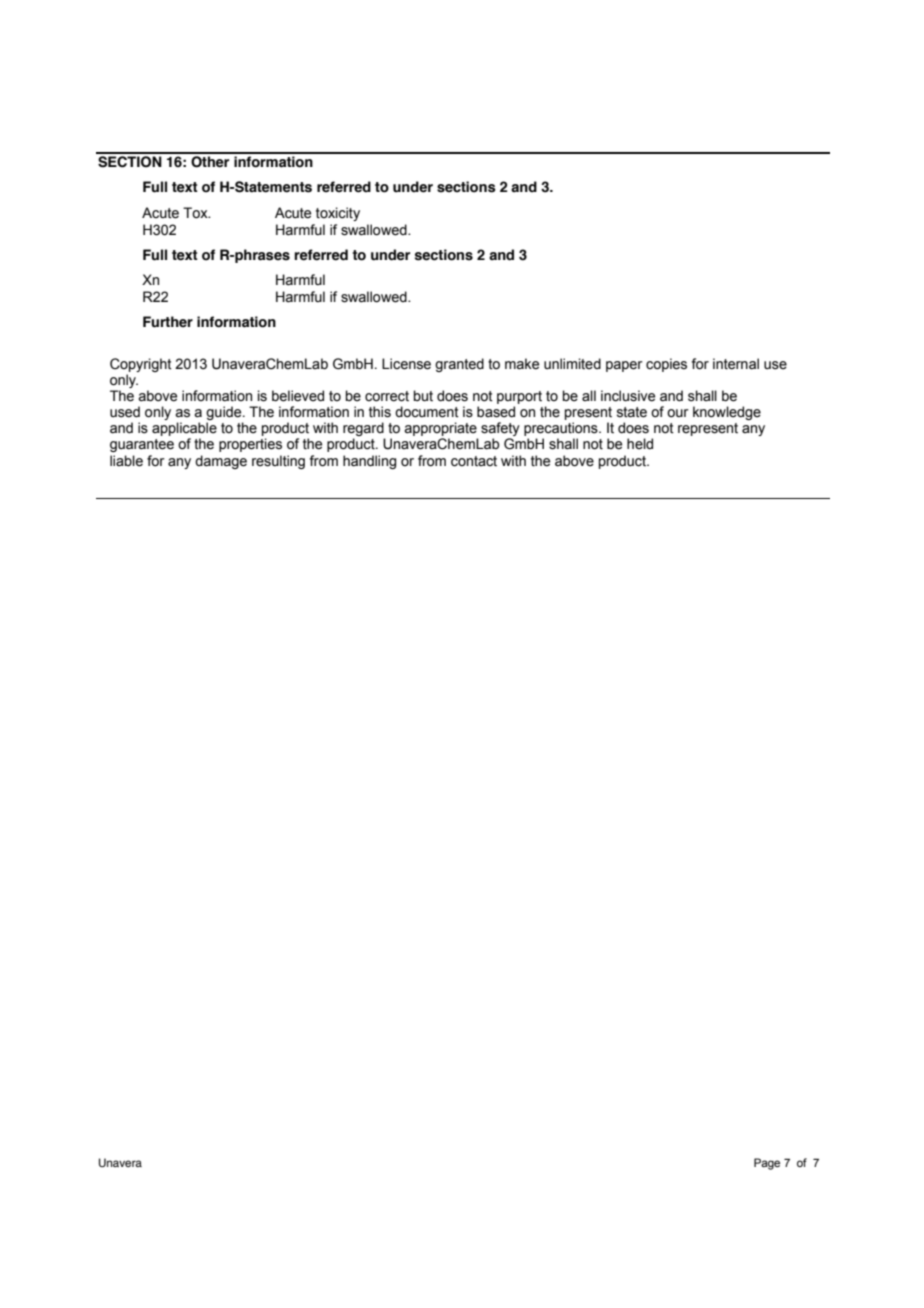 Image resolution: width=924 pixels, height=1308 pixels. Describe the element at coordinates (441, 430) in the screenshot. I see `appropriate` at that location.
